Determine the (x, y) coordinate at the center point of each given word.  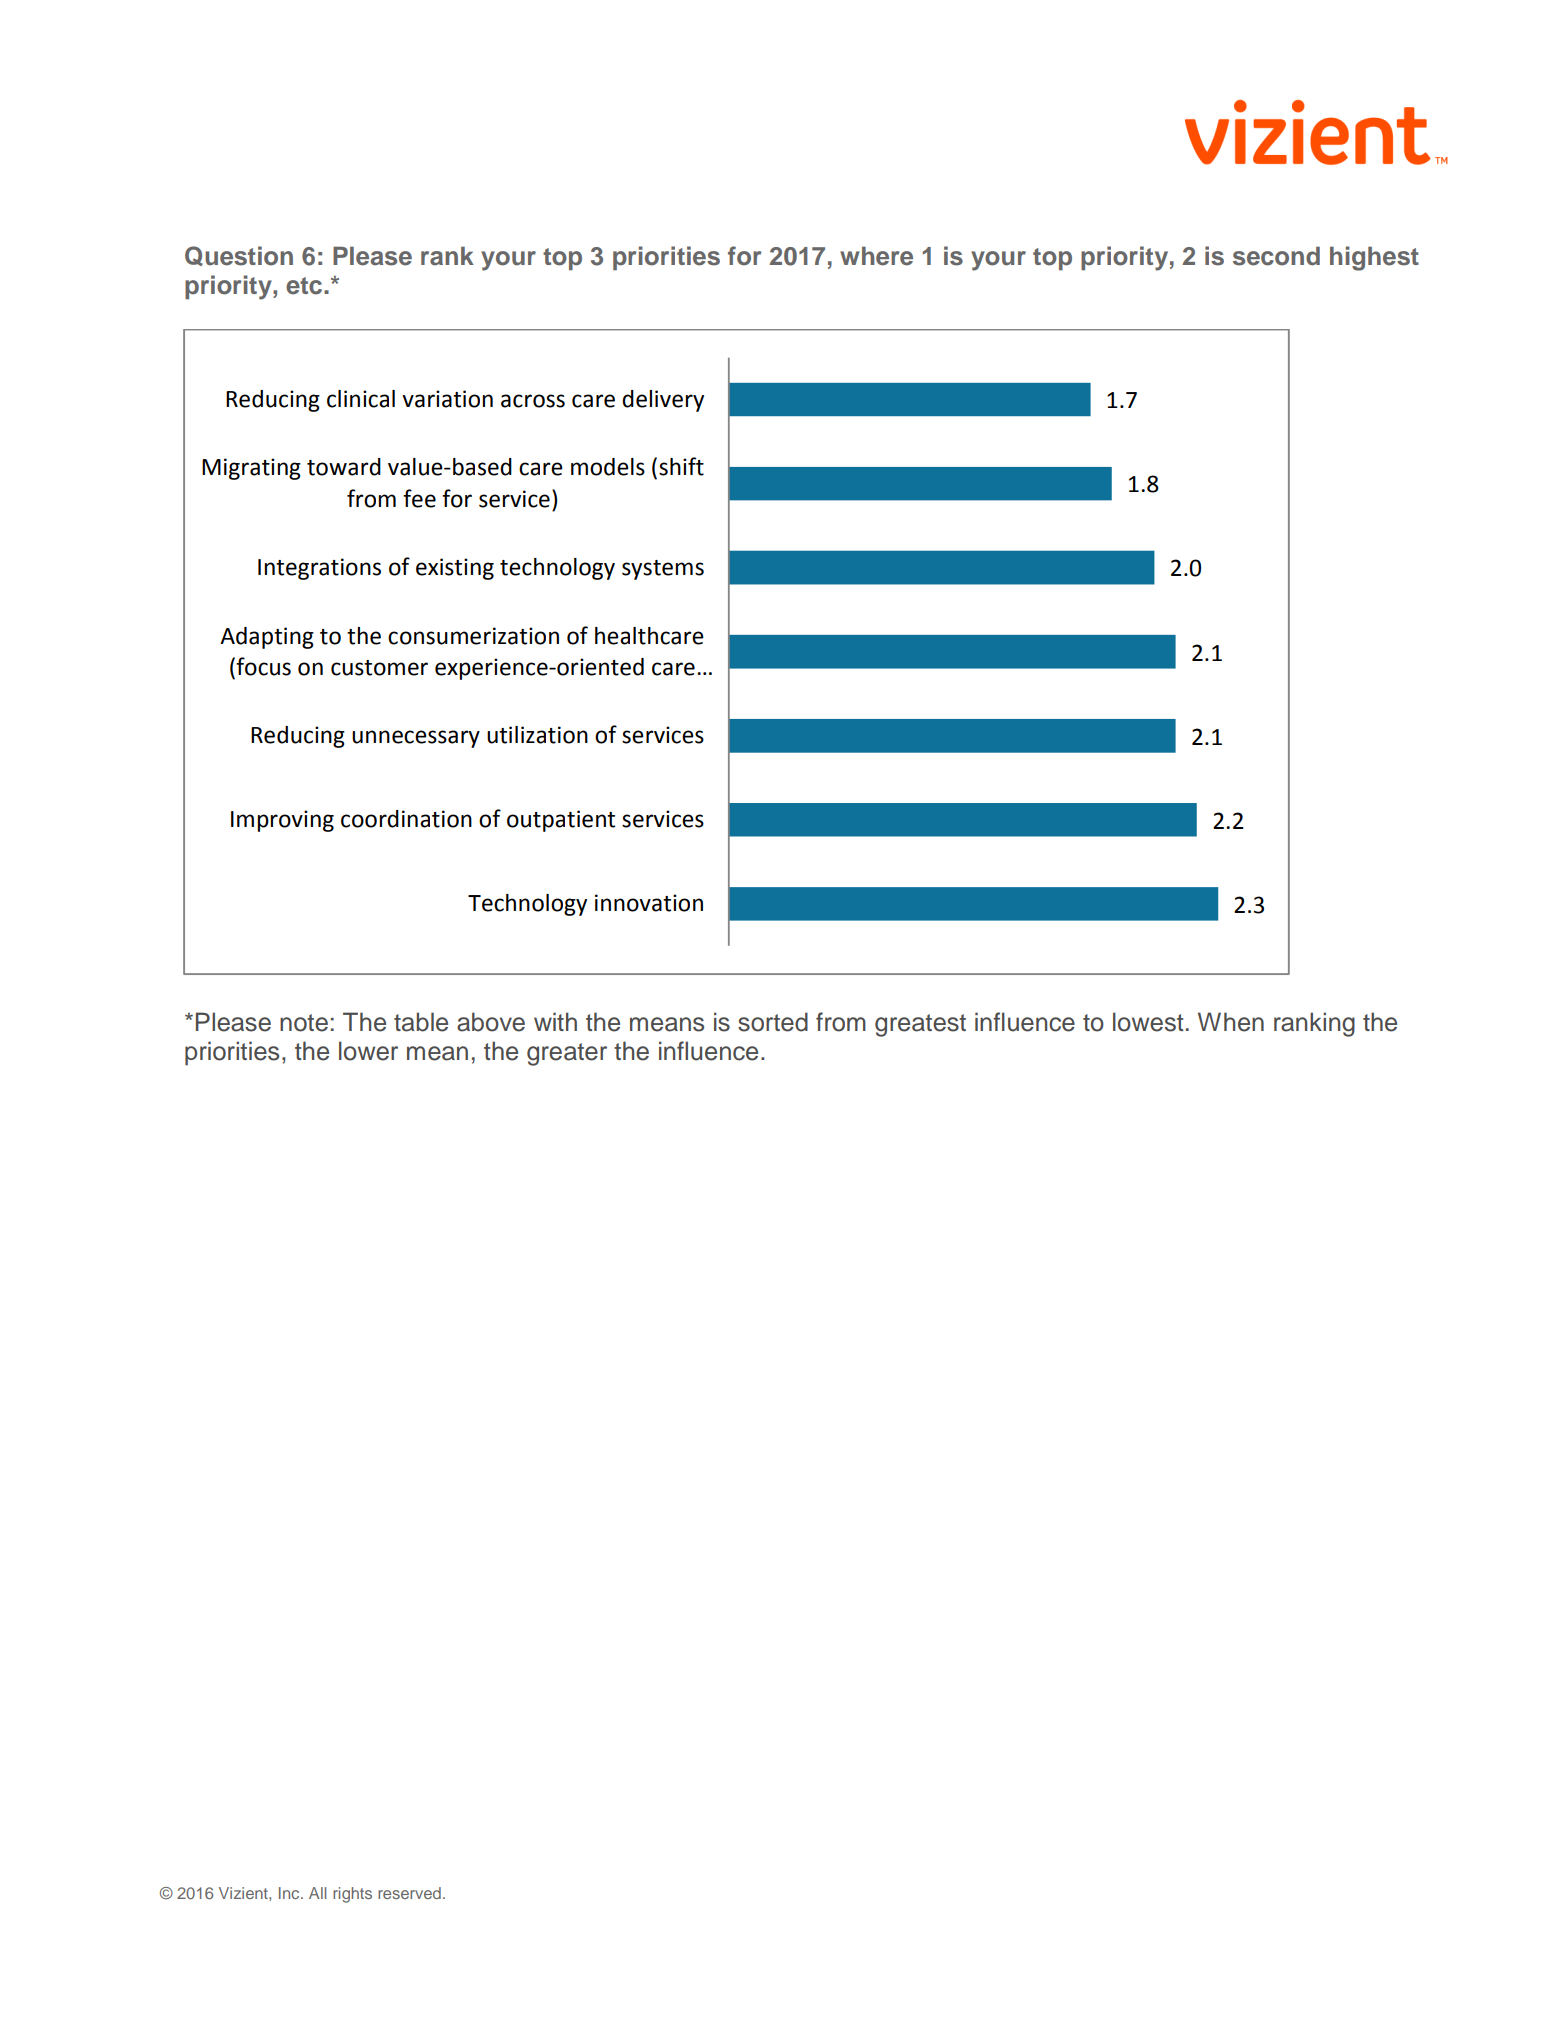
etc (305, 286)
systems (663, 570)
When (1231, 1022)
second (1276, 256)
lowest (1148, 1022)
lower (368, 1051)
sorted (773, 1022)
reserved (409, 1893)
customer (379, 668)
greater (567, 1054)
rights (352, 1895)
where (876, 256)
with (555, 1021)
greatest (920, 1025)
